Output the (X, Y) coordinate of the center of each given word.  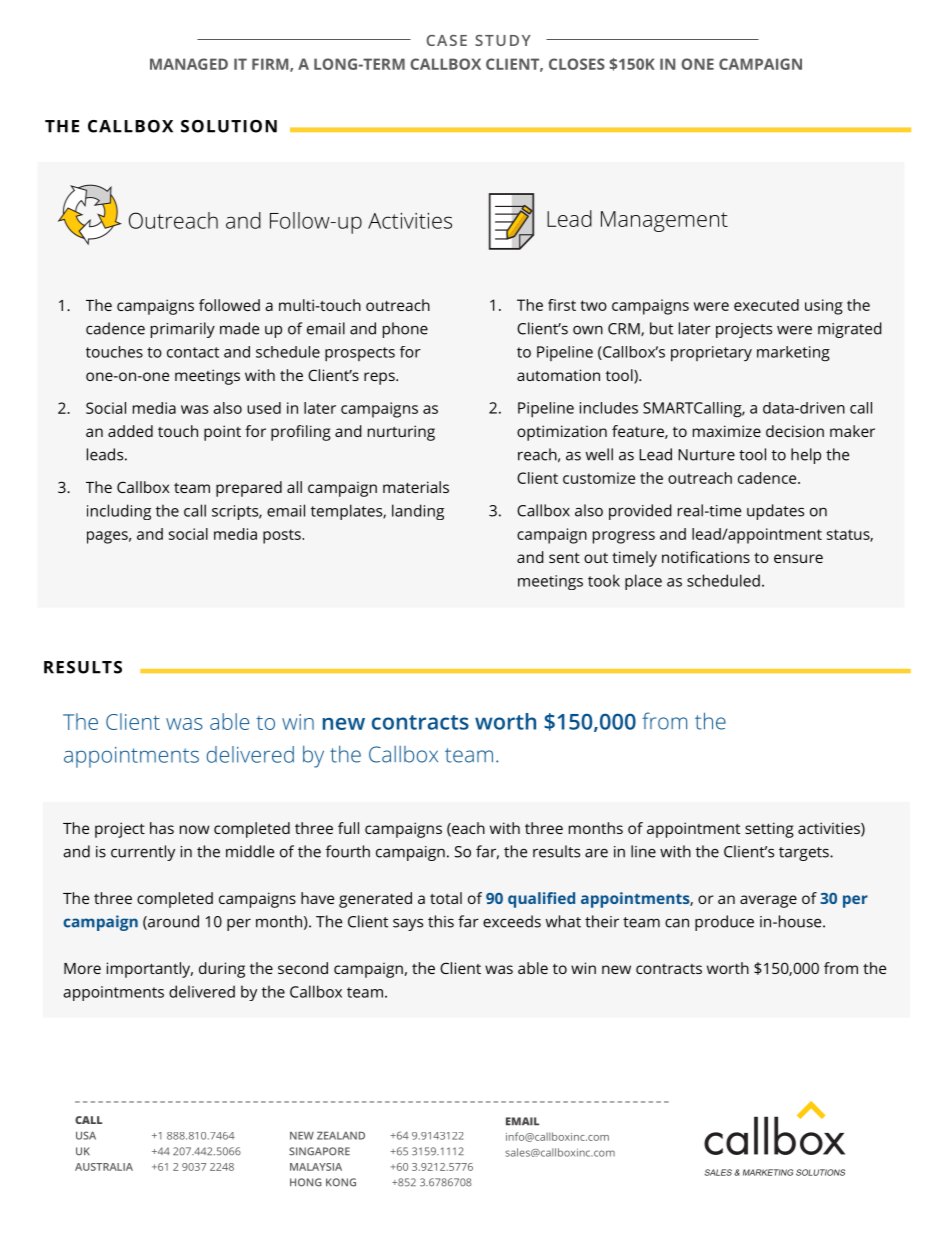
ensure (798, 558)
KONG (341, 1182)
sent (564, 557)
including (119, 512)
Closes (577, 64)
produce (724, 923)
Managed (189, 64)
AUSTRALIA (104, 1167)
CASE (446, 40)
